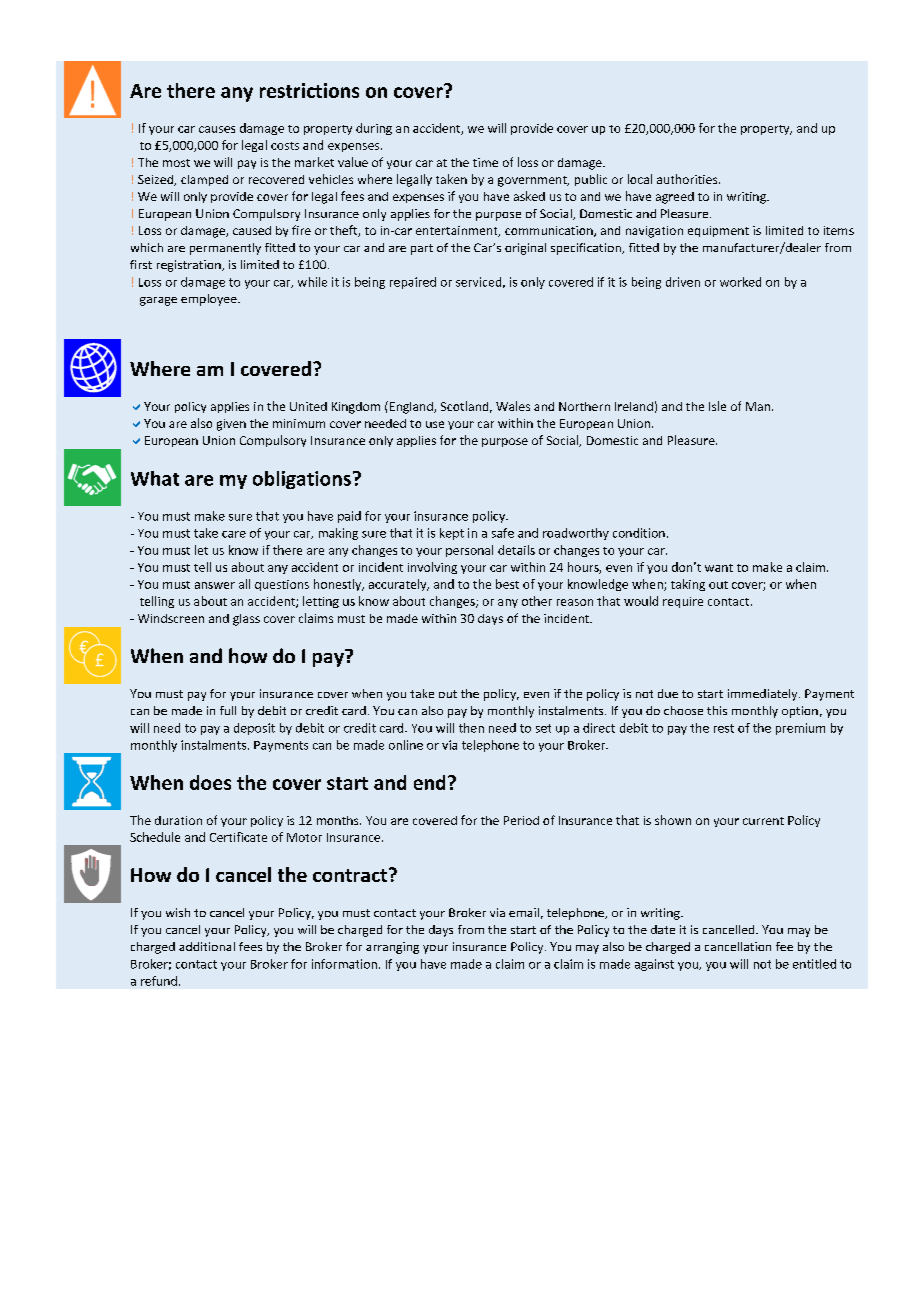  I want to click on does, so click(210, 782).
